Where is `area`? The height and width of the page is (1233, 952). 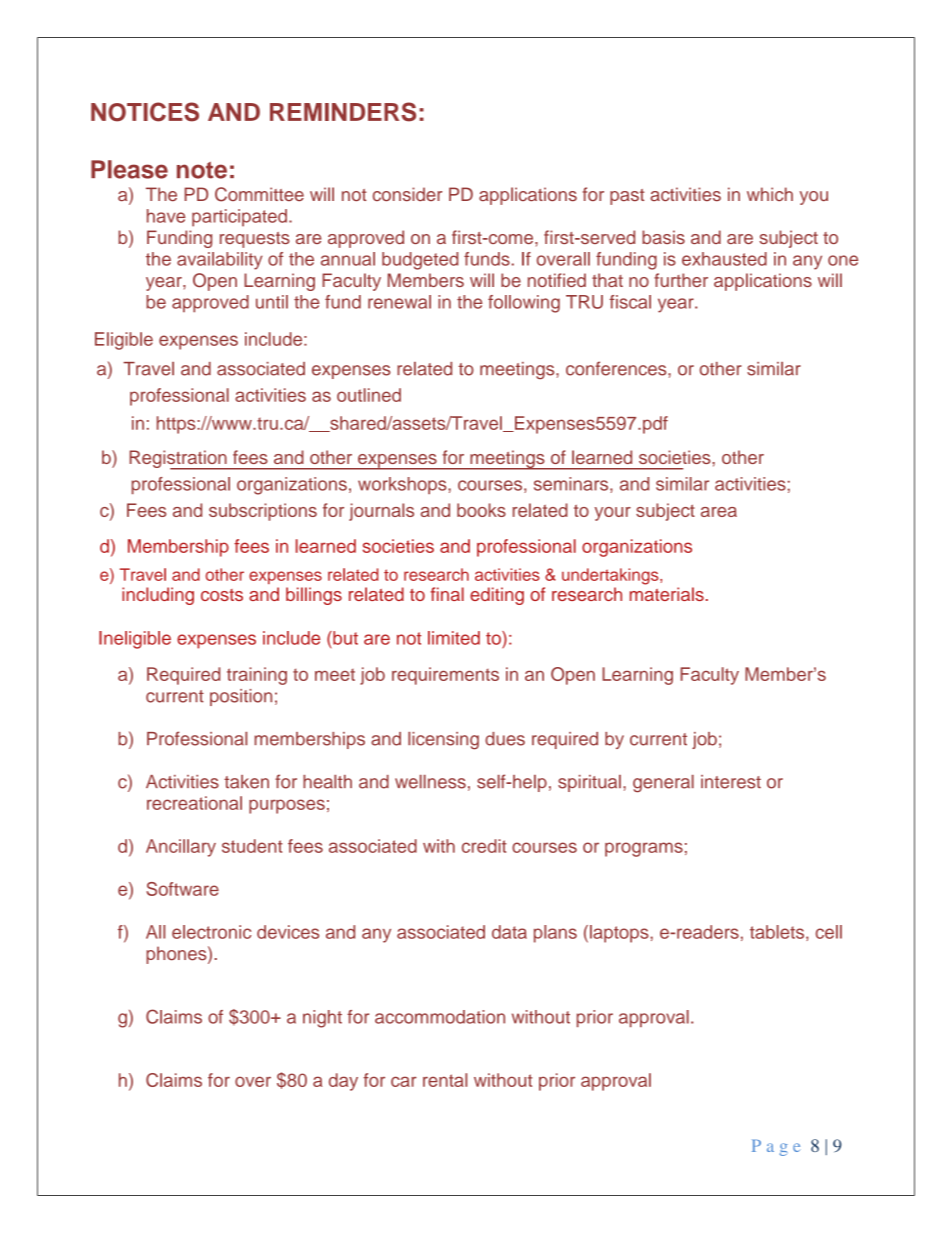 area is located at coordinates (719, 512).
